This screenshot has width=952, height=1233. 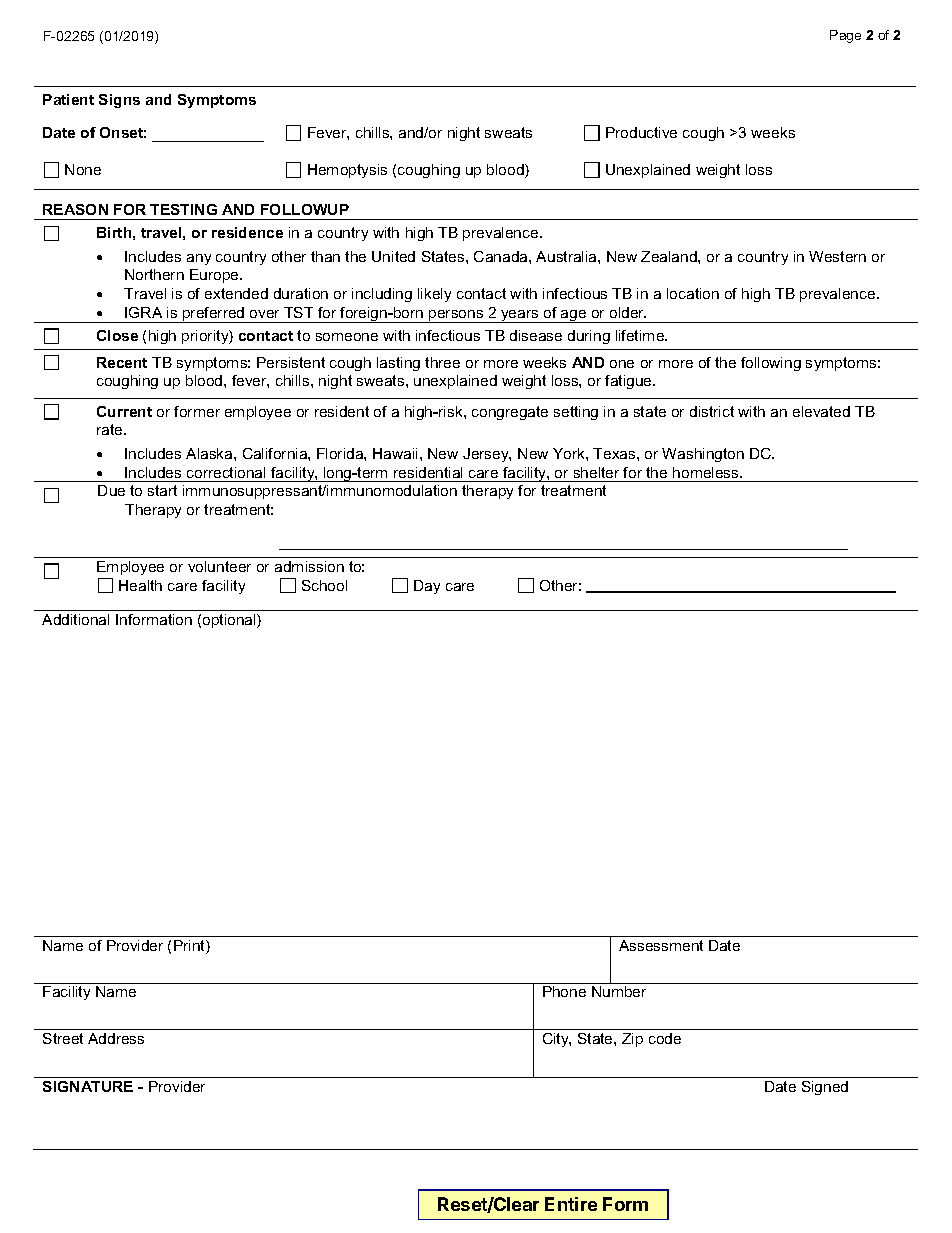 I want to click on Page, so click(x=845, y=36).
